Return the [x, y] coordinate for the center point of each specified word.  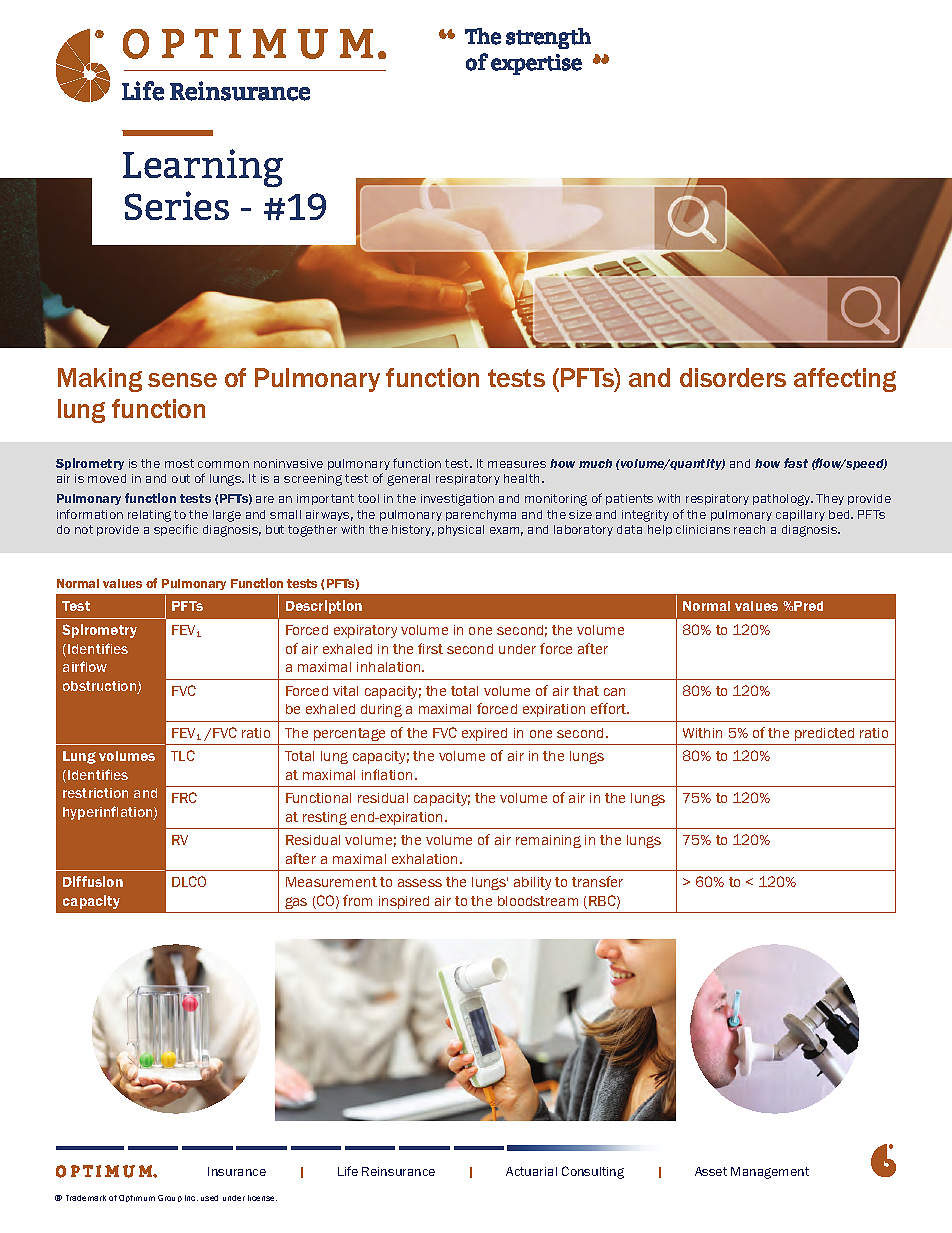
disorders [733, 377]
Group [170, 1198]
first [430, 648]
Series [177, 205]
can [614, 692]
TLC [183, 755]
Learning [203, 168]
